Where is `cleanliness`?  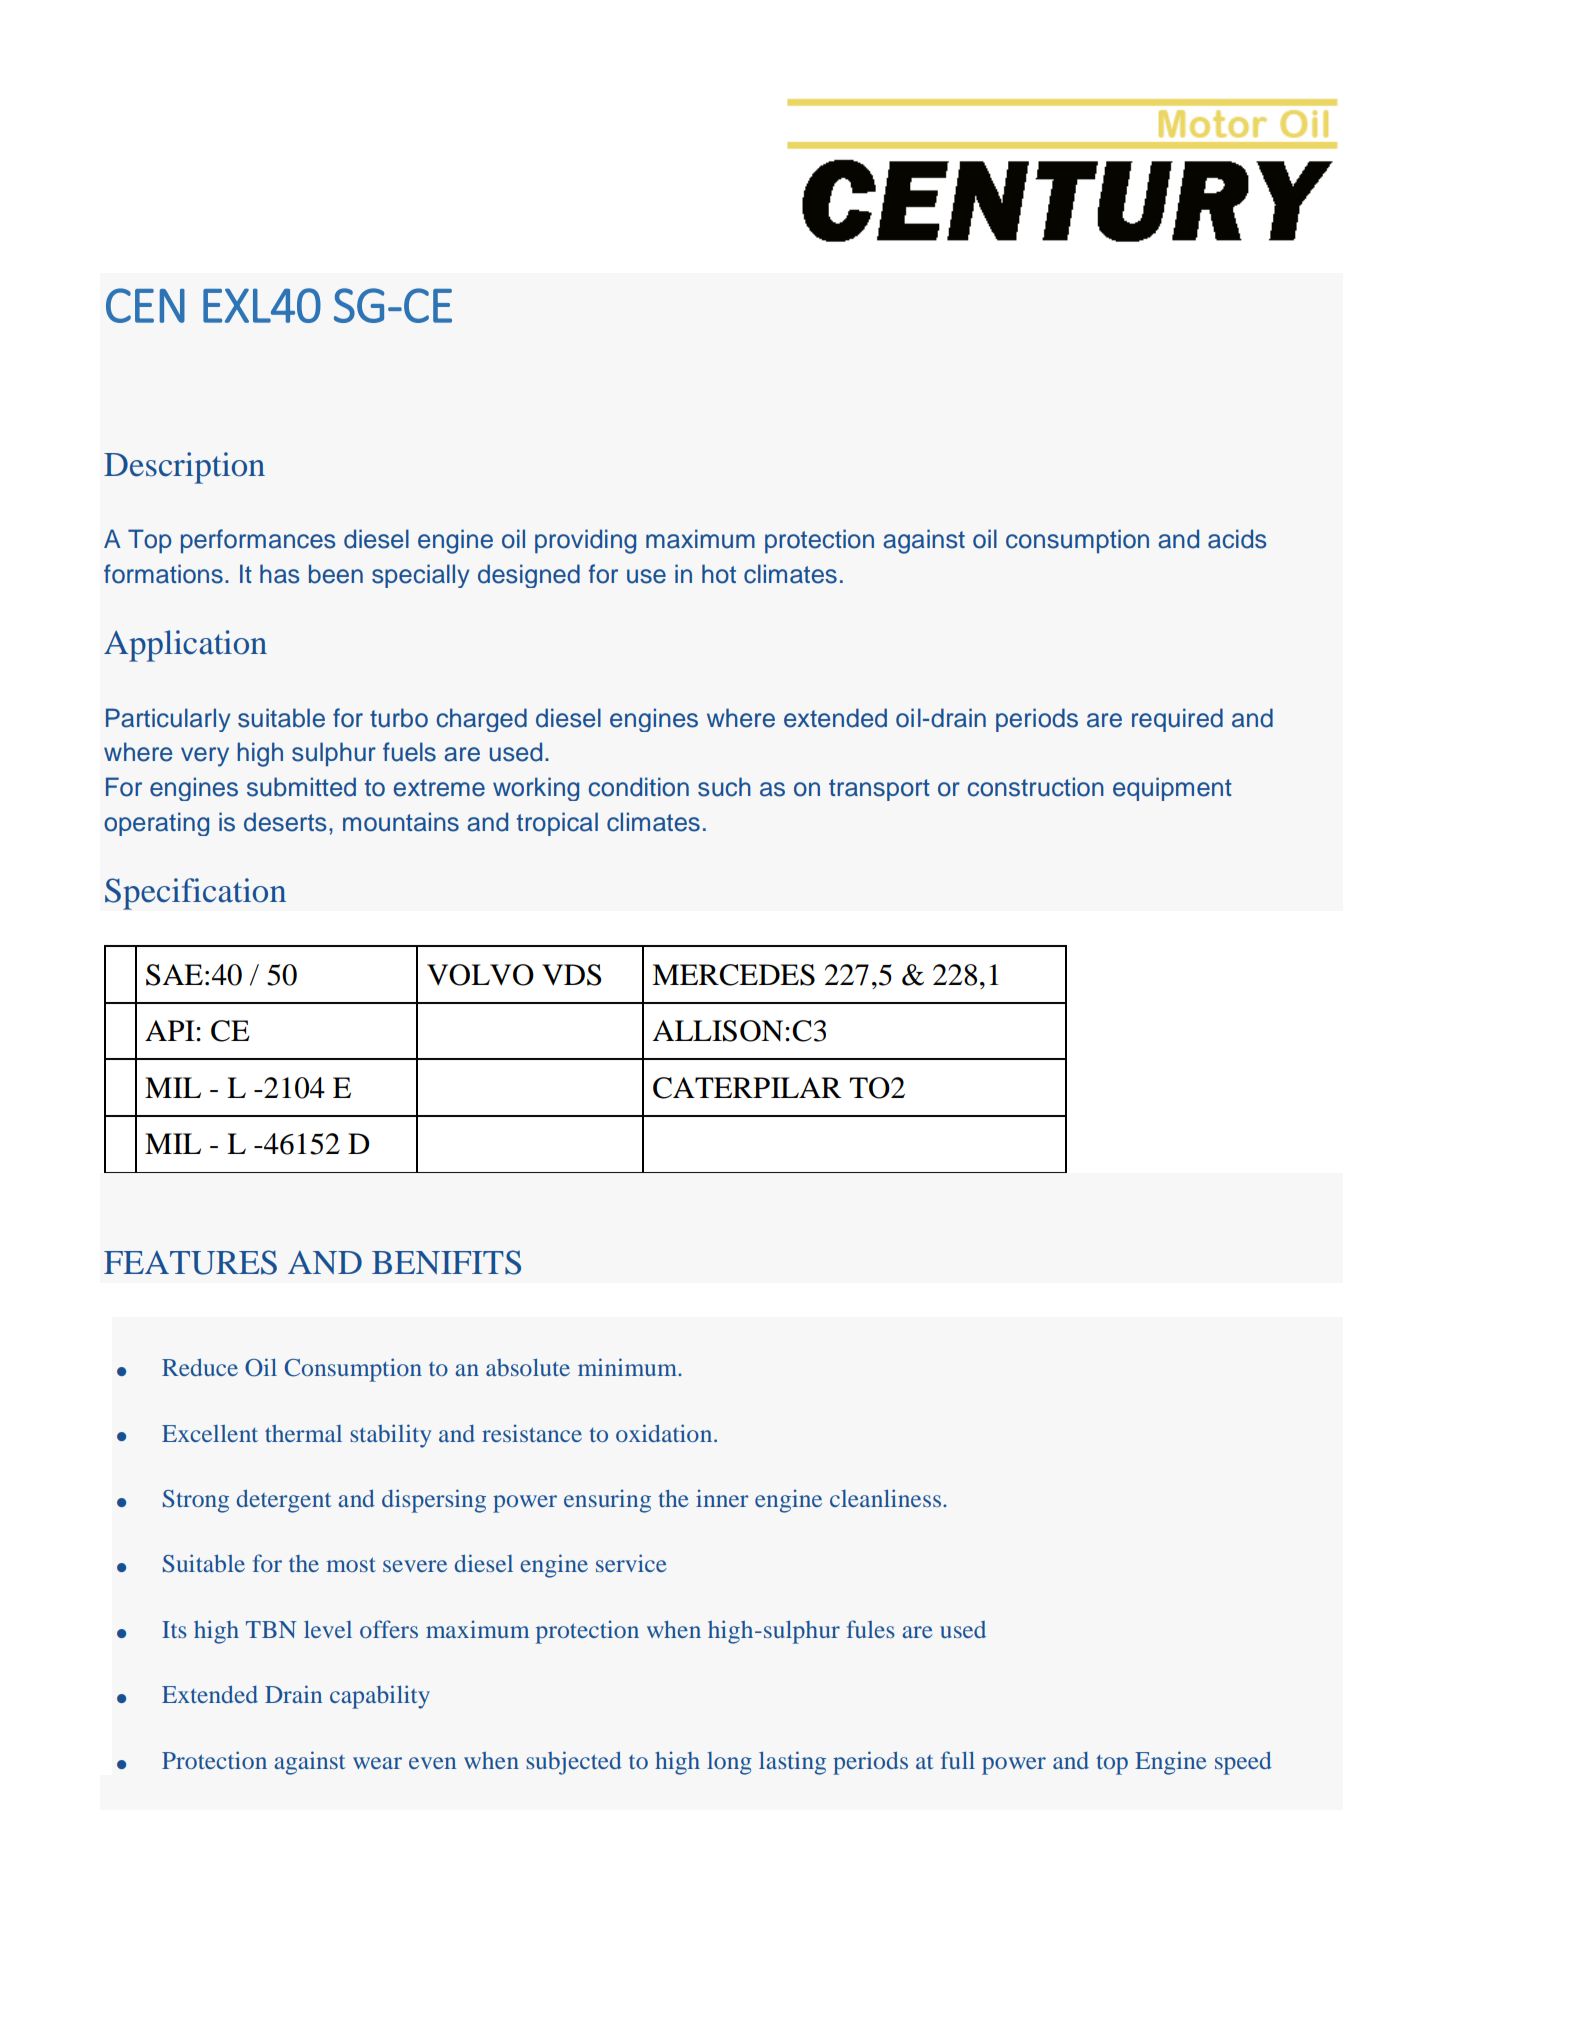
cleanliness is located at coordinates (885, 1498).
